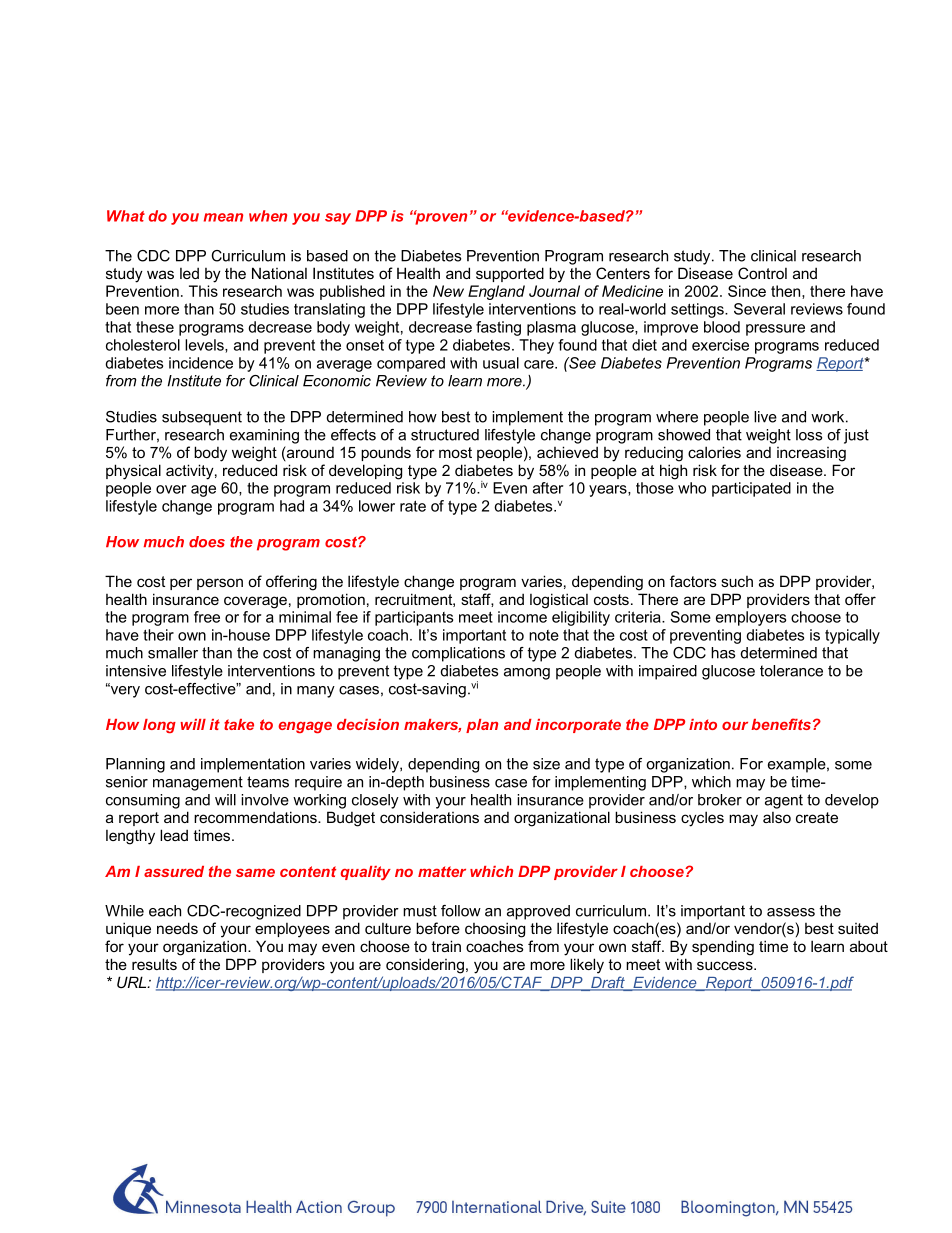 This screenshot has height=1233, width=952. Describe the element at coordinates (154, 964) in the screenshot. I see `results` at that location.
